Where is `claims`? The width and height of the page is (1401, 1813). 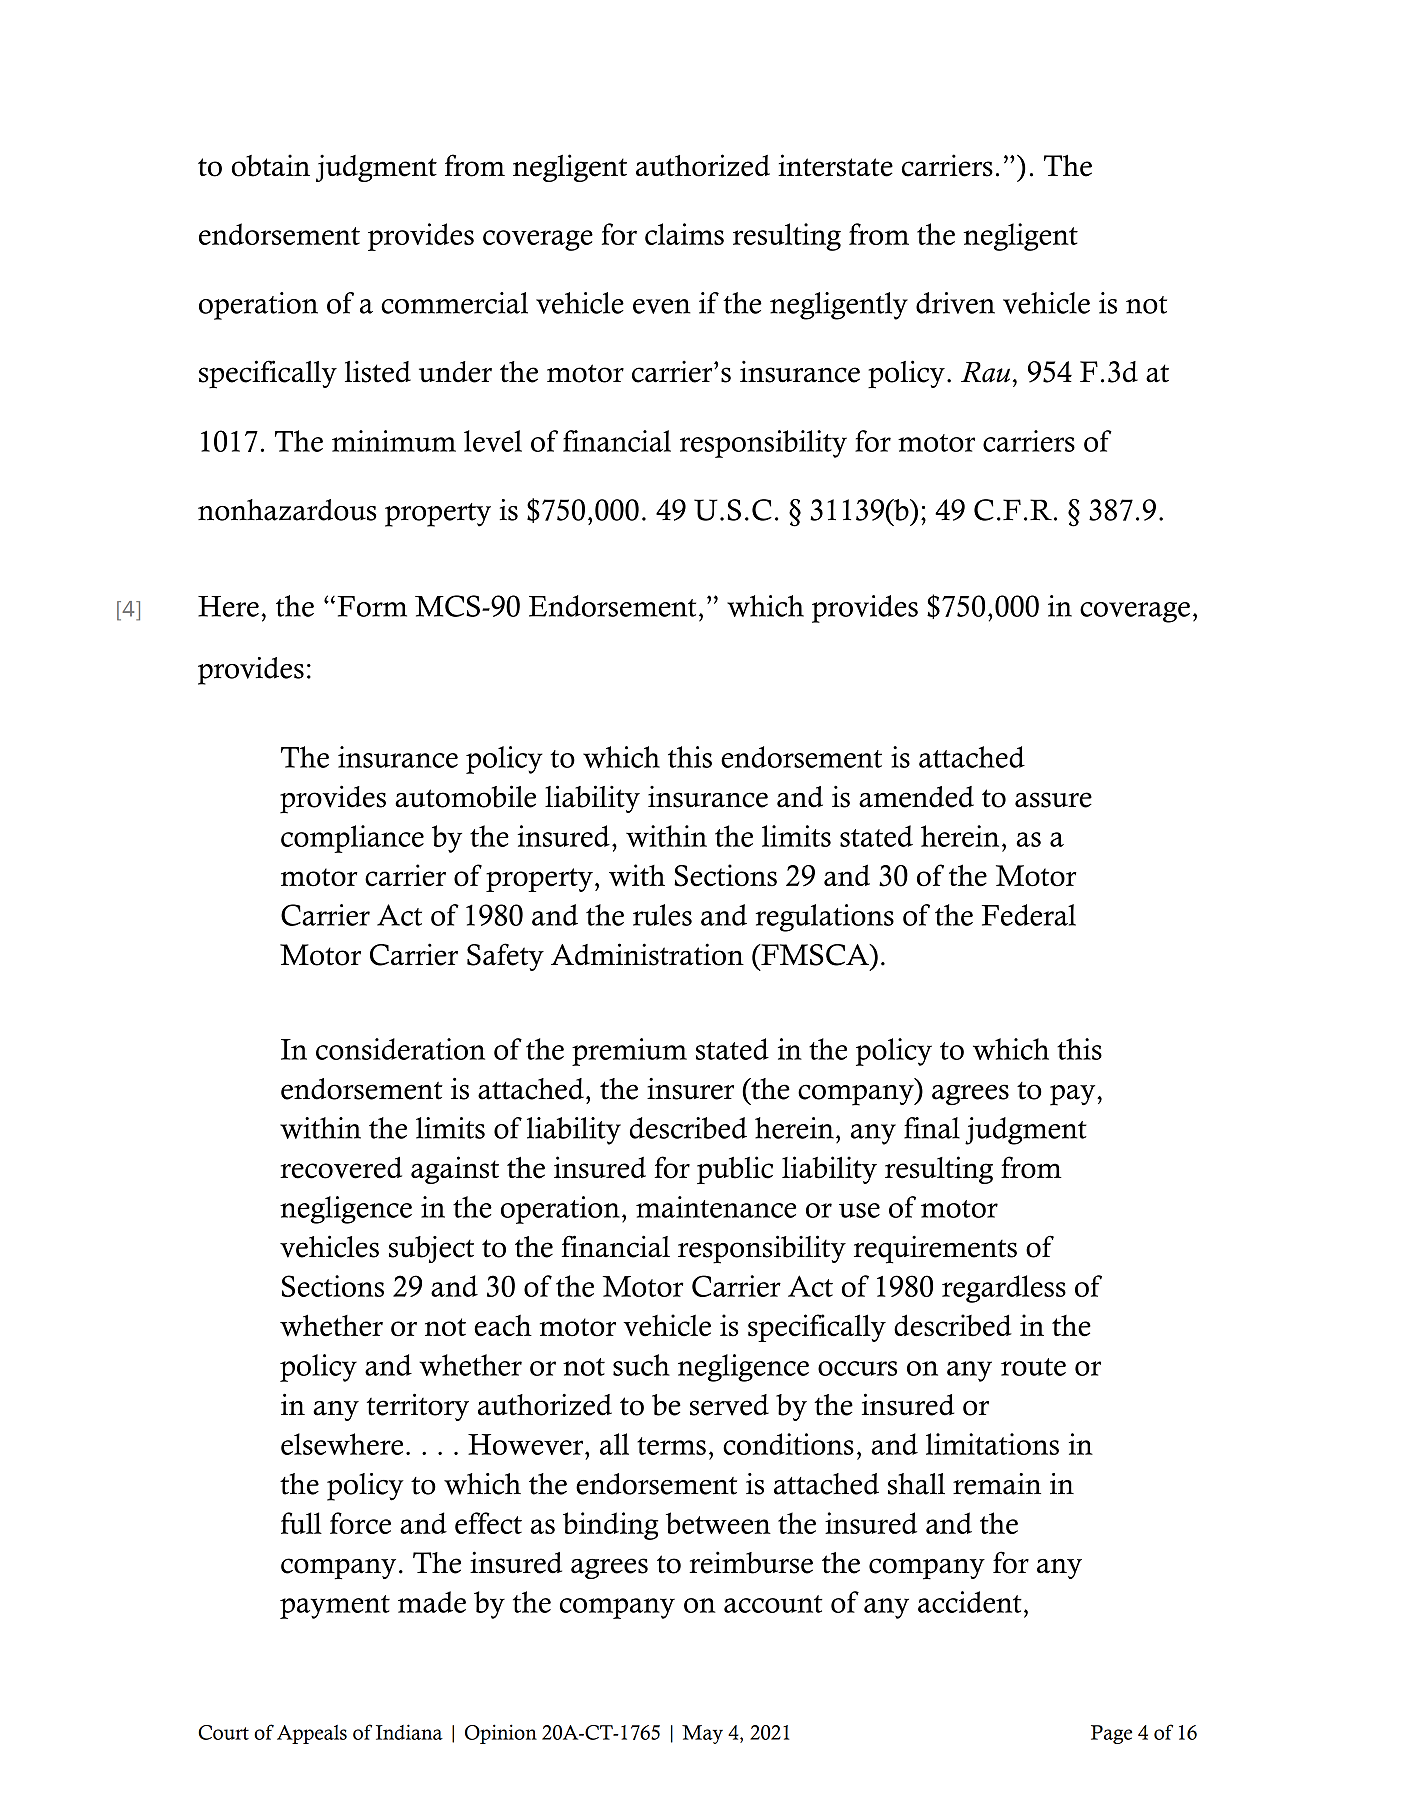
claims is located at coordinates (684, 234).
